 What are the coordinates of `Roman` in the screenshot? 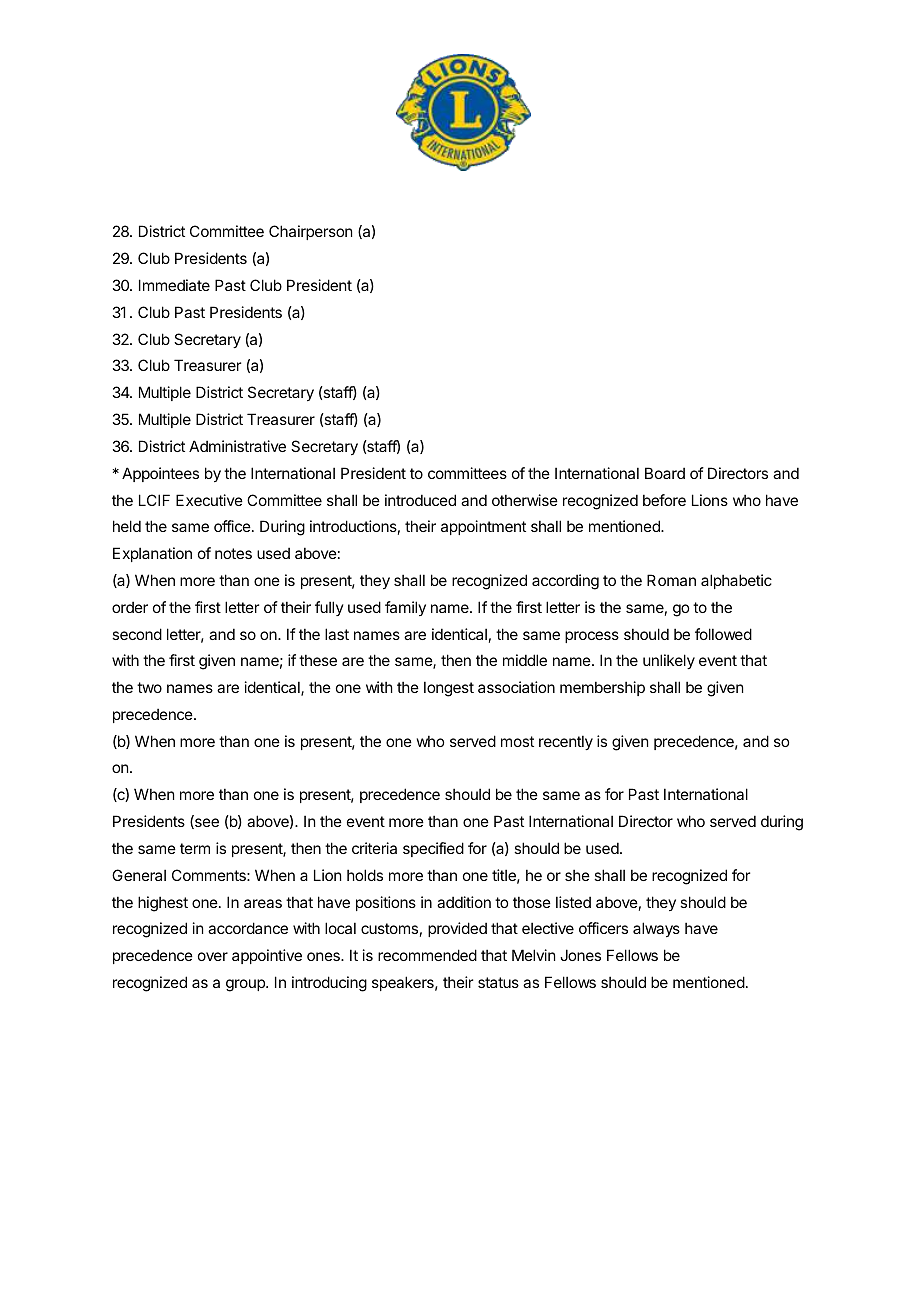 It's located at (671, 580).
